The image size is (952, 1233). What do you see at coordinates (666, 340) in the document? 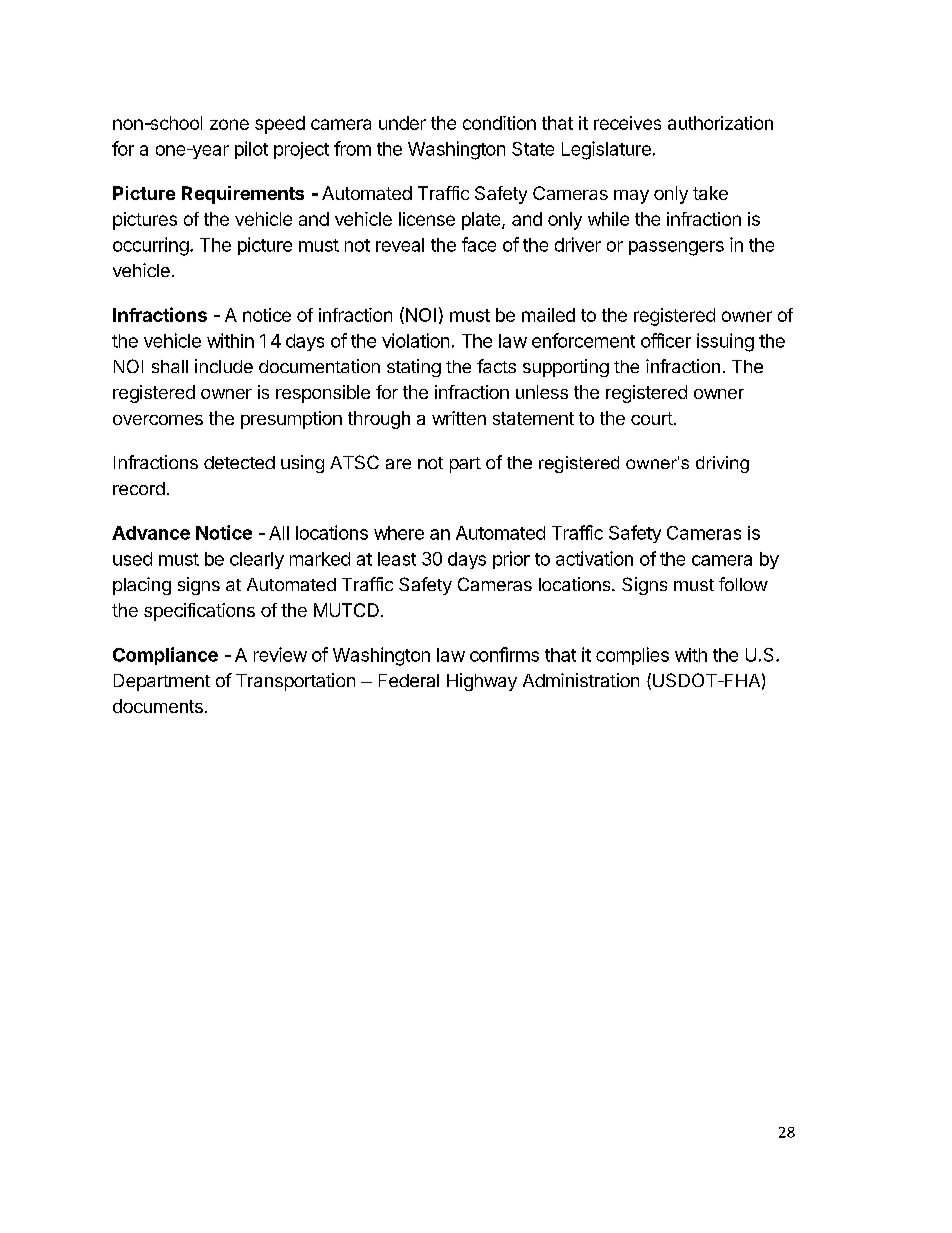
I see `officer` at bounding box center [666, 340].
